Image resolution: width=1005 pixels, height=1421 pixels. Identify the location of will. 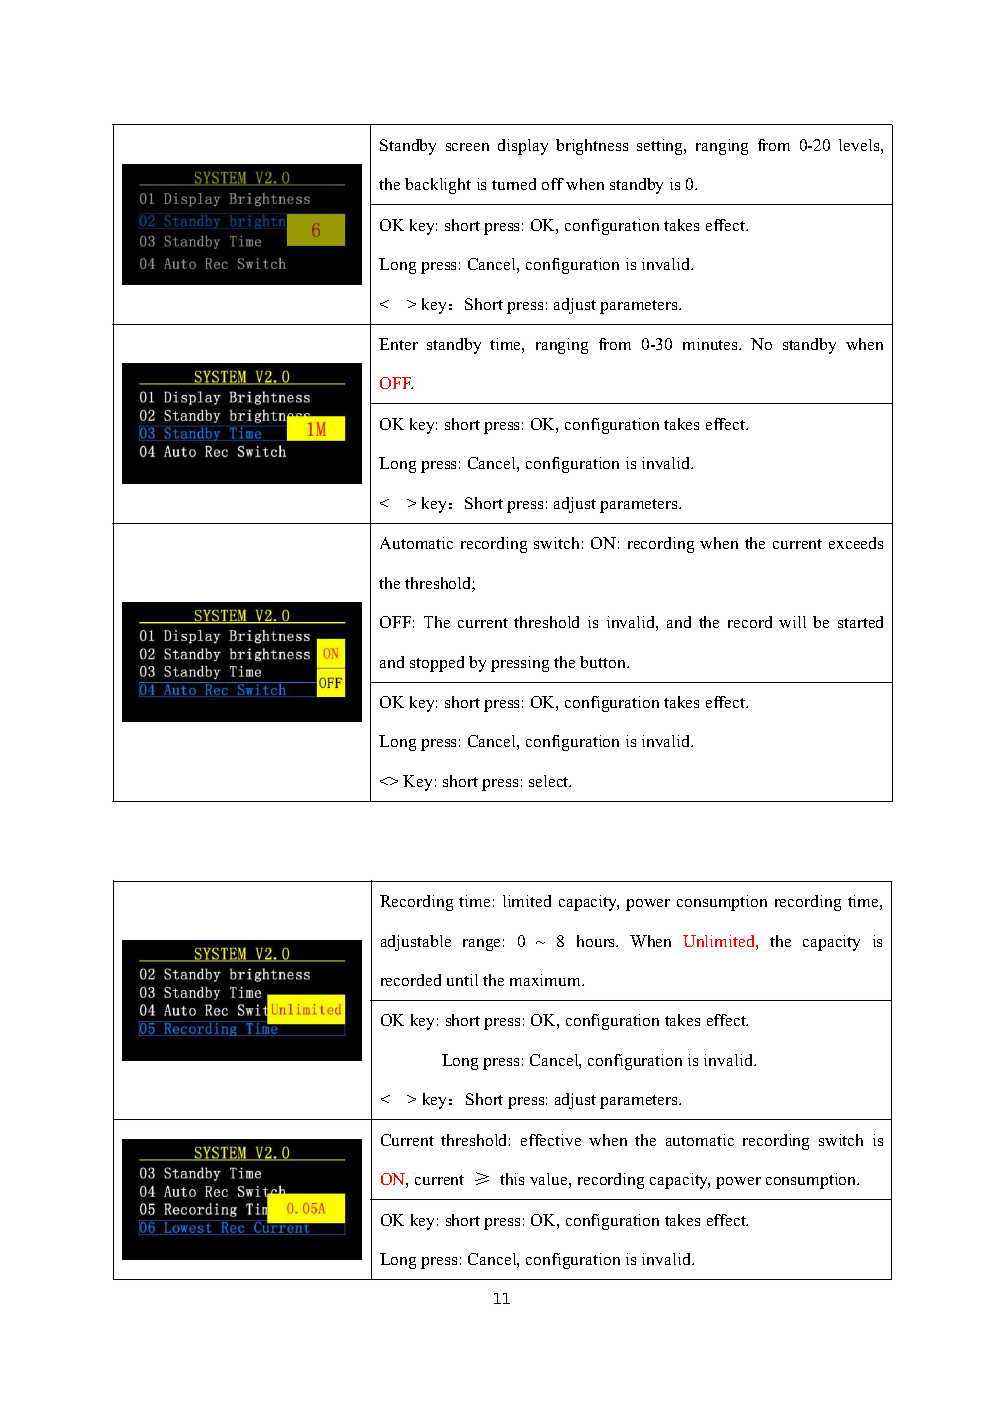
(792, 622).
